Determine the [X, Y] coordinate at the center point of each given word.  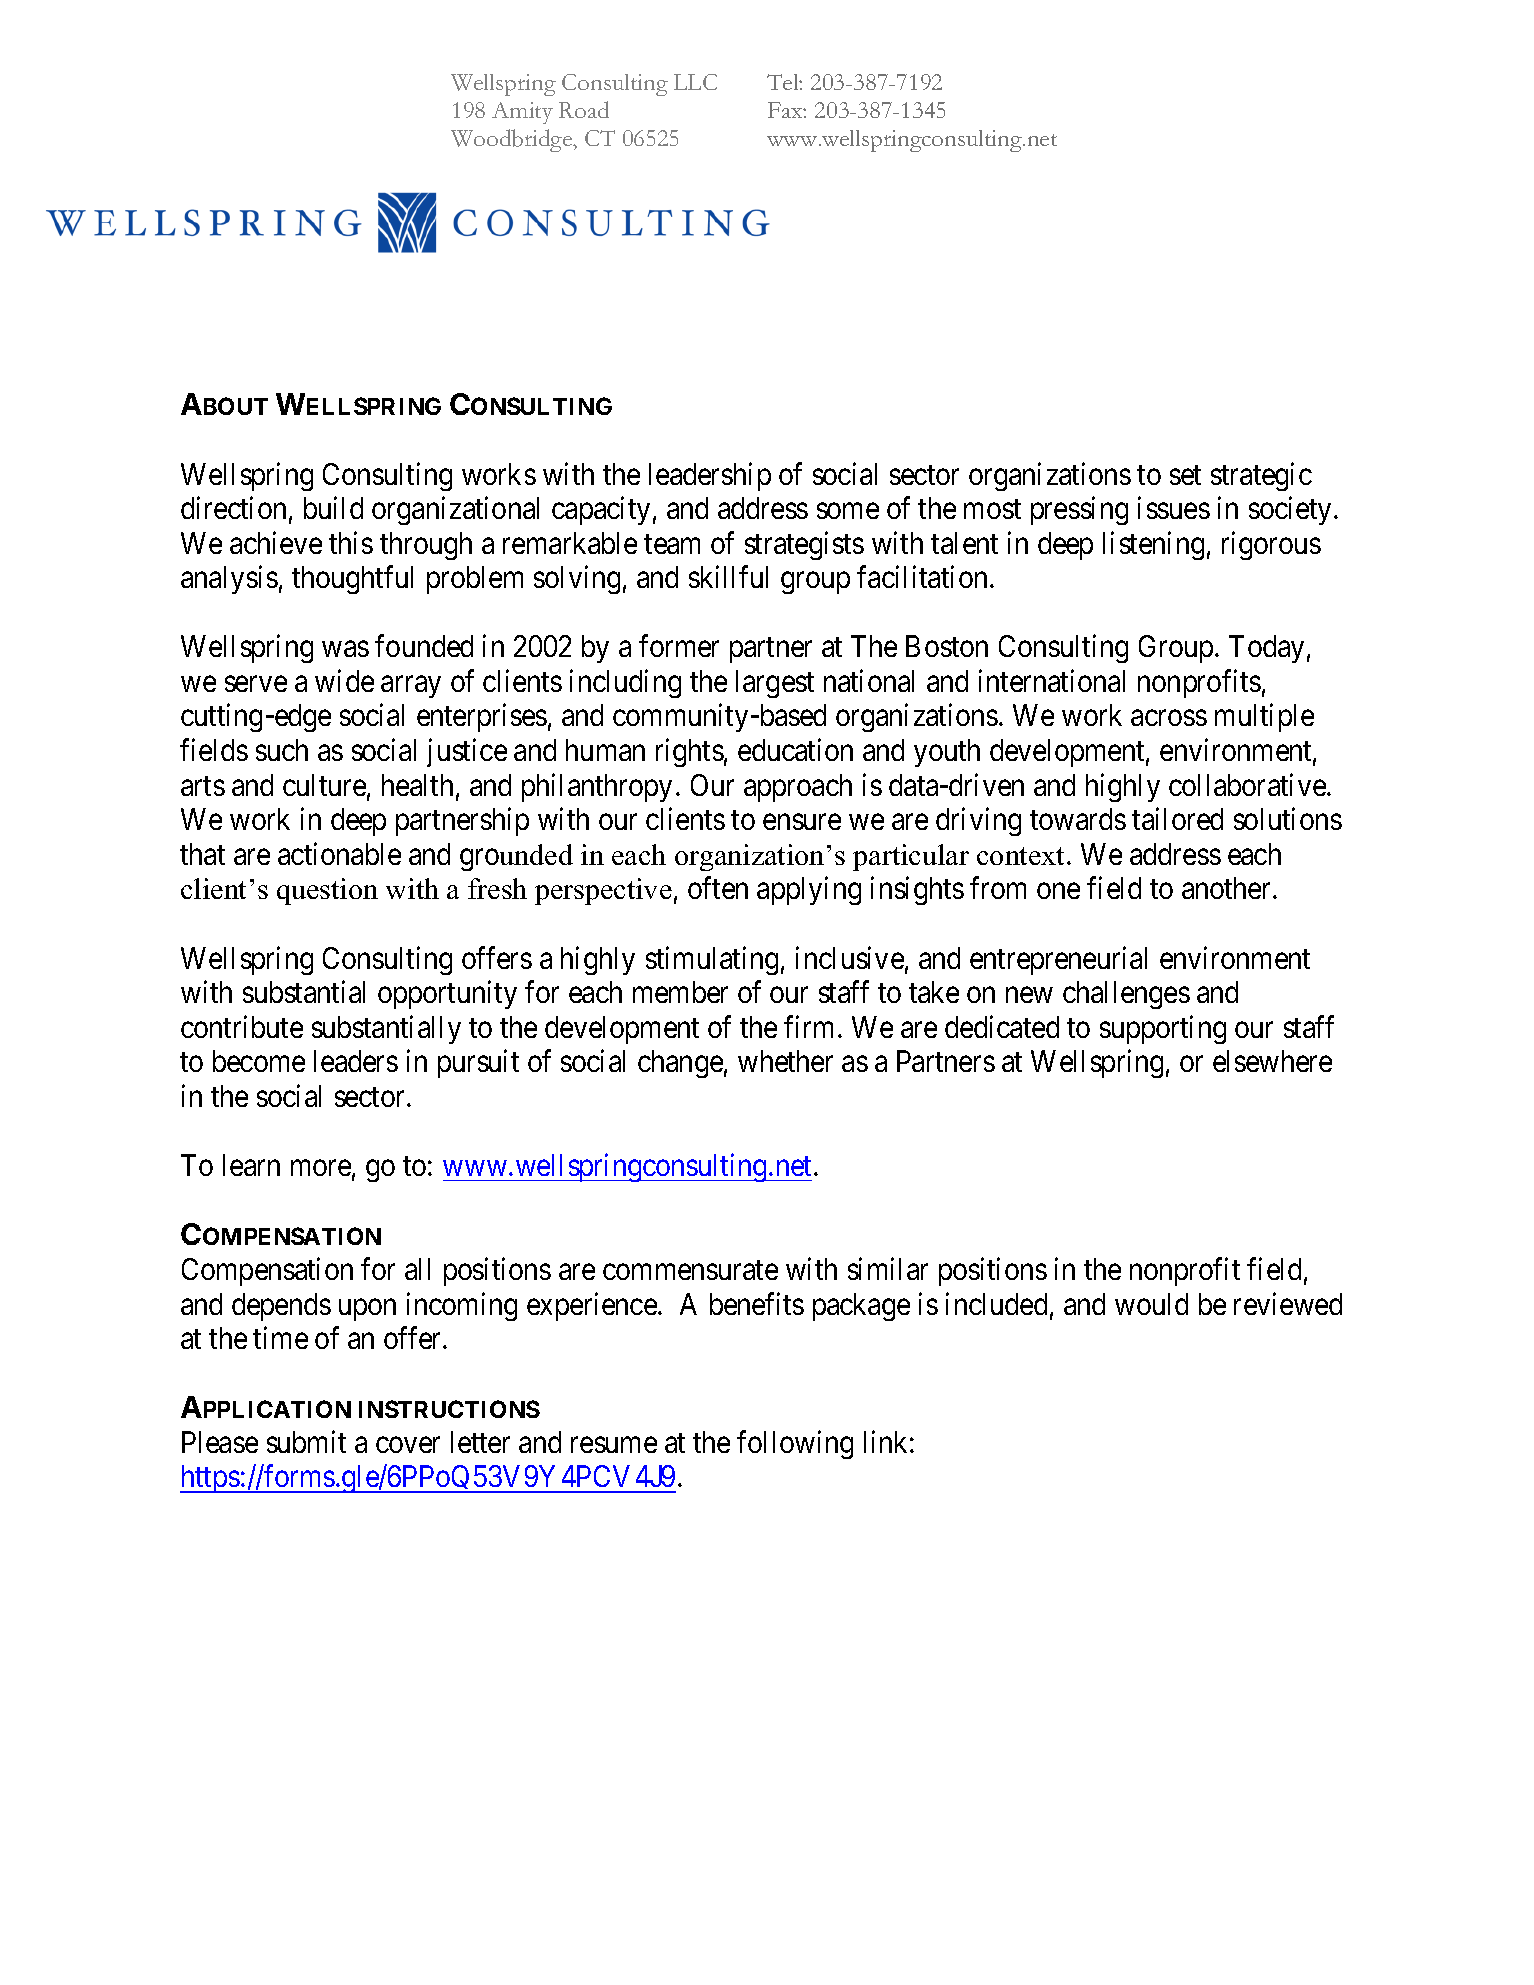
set [1185, 475]
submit [306, 1441]
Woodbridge [513, 140]
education [795, 750]
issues [1174, 508]
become [259, 1061]
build [333, 508]
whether [785, 1061]
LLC [695, 82]
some [848, 511]
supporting [1163, 1029]
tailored [1177, 819]
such [282, 750]
